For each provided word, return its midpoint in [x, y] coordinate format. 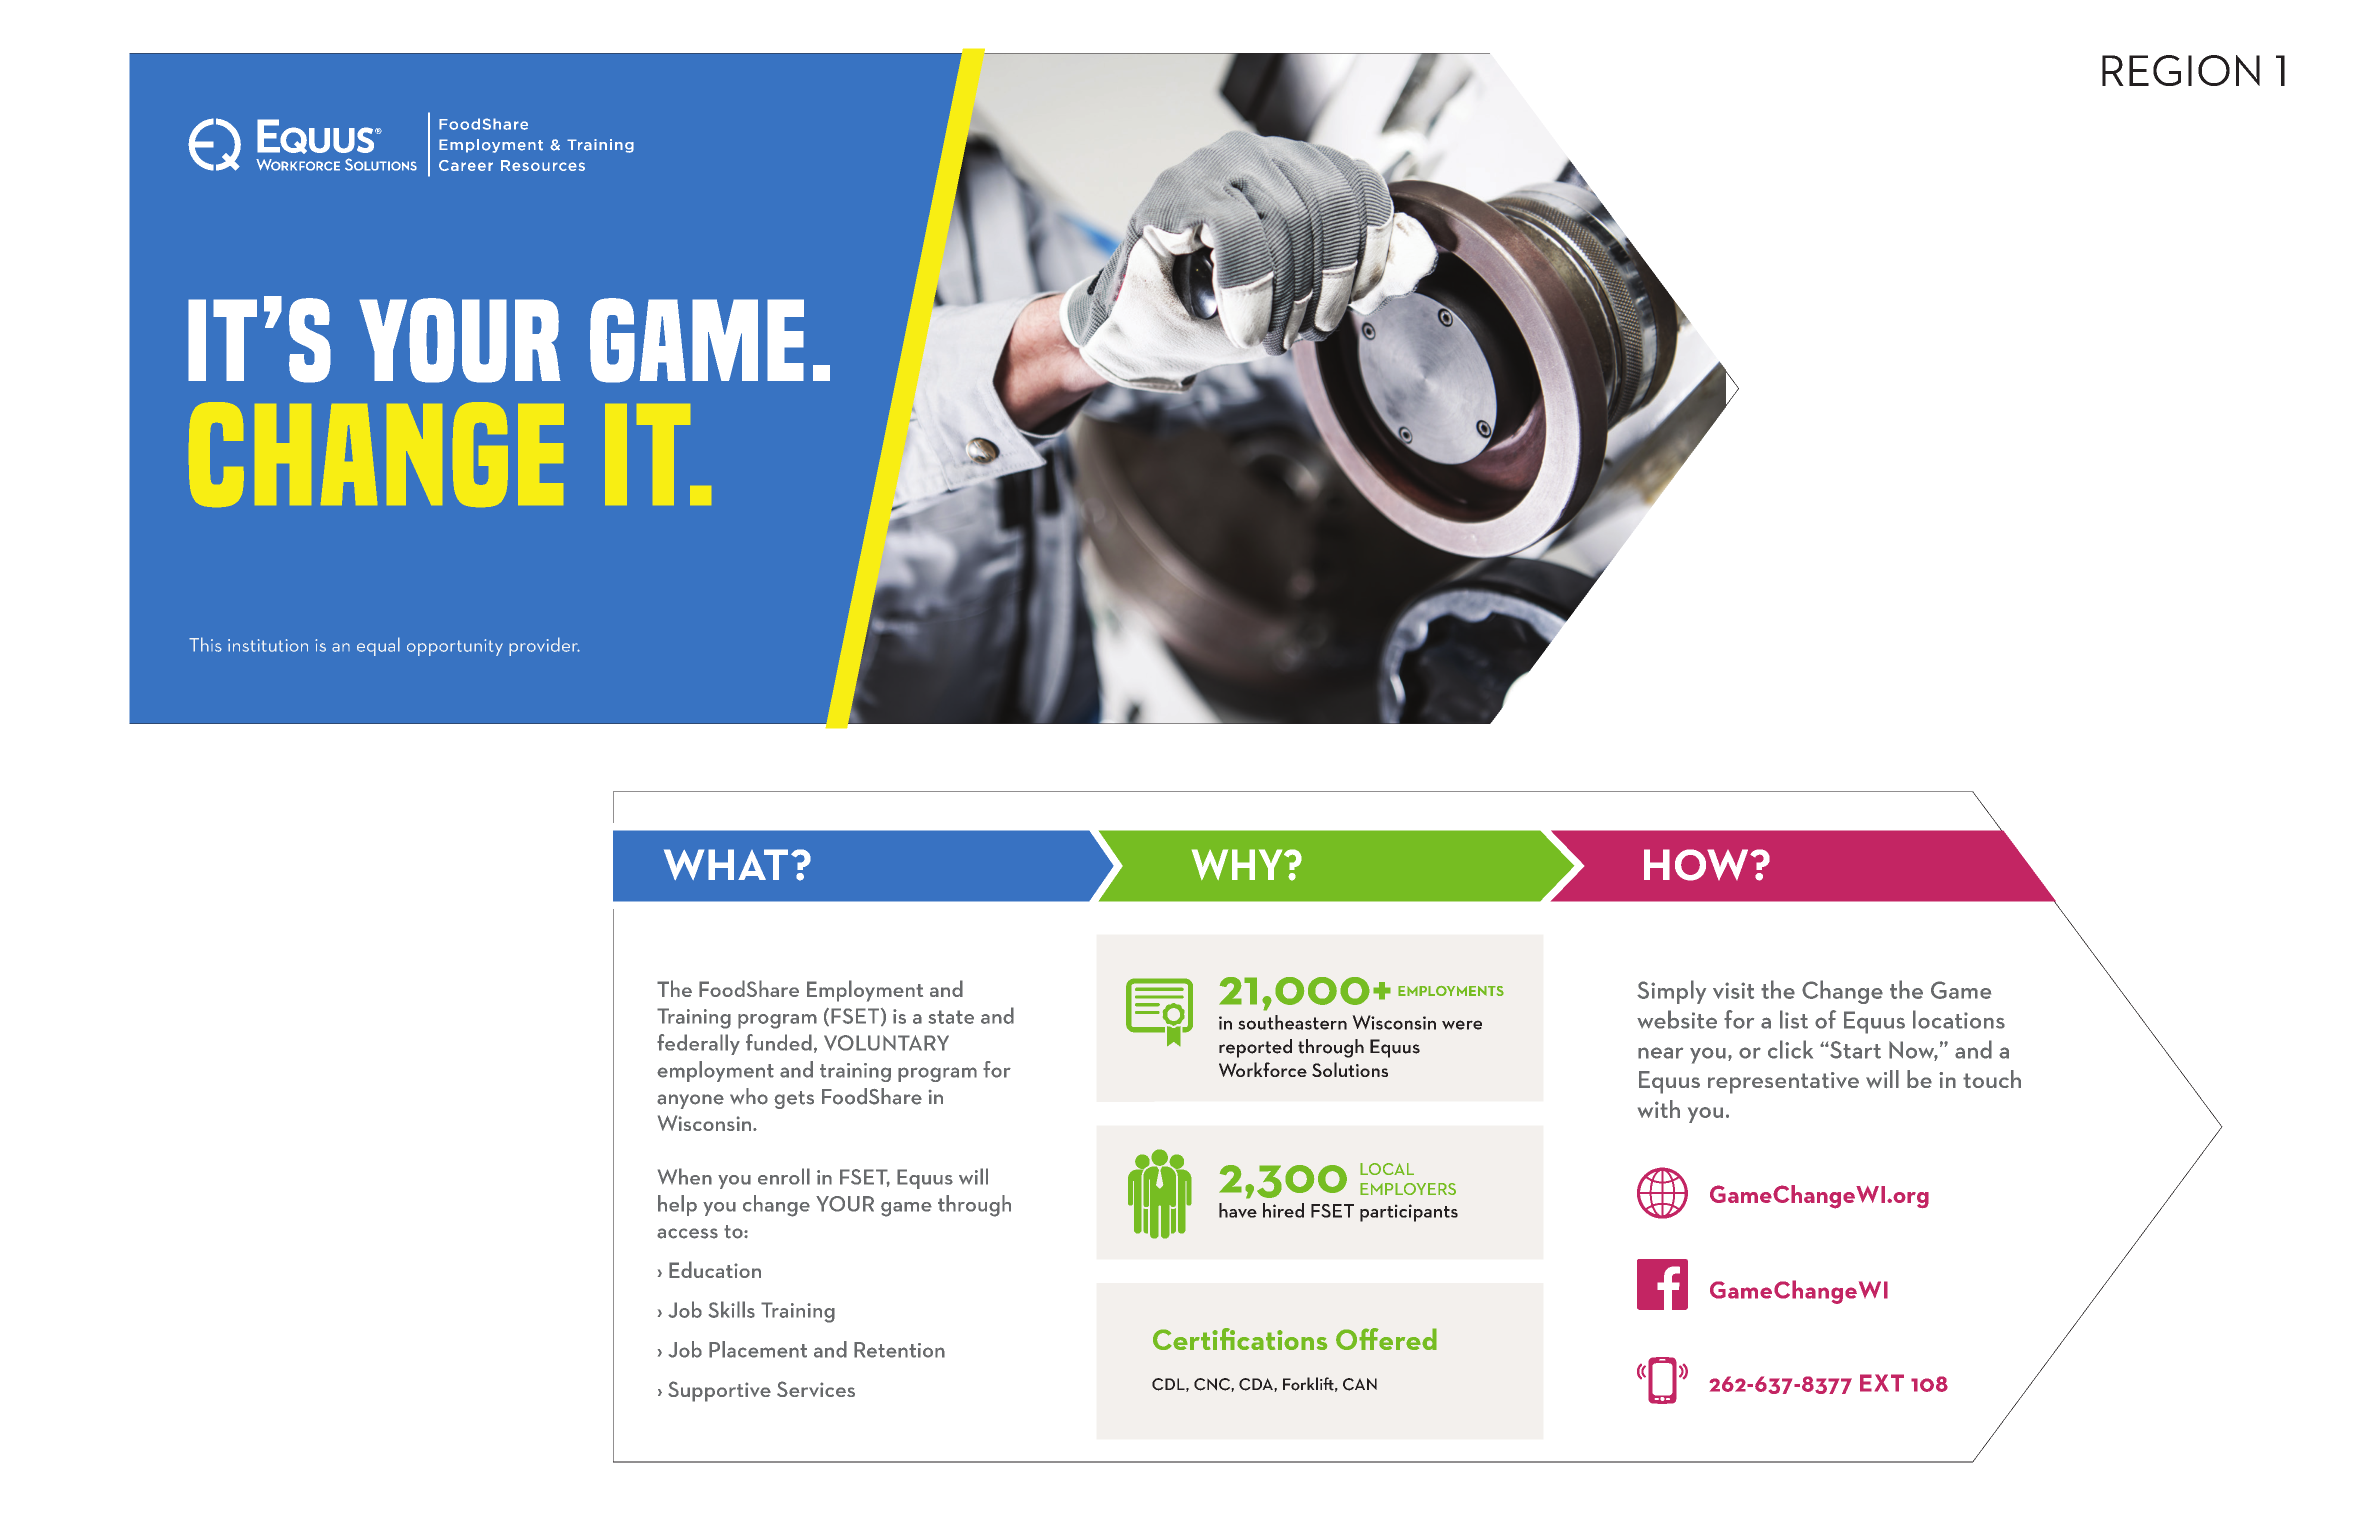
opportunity [455, 647]
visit [1733, 990]
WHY [1238, 864]
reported [1255, 1048]
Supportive [719, 1391]
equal [378, 646]
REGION [2181, 70]
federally [698, 1044]
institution [268, 645]
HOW [1697, 865]
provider [544, 646]
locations [1959, 1019]
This [205, 644]
